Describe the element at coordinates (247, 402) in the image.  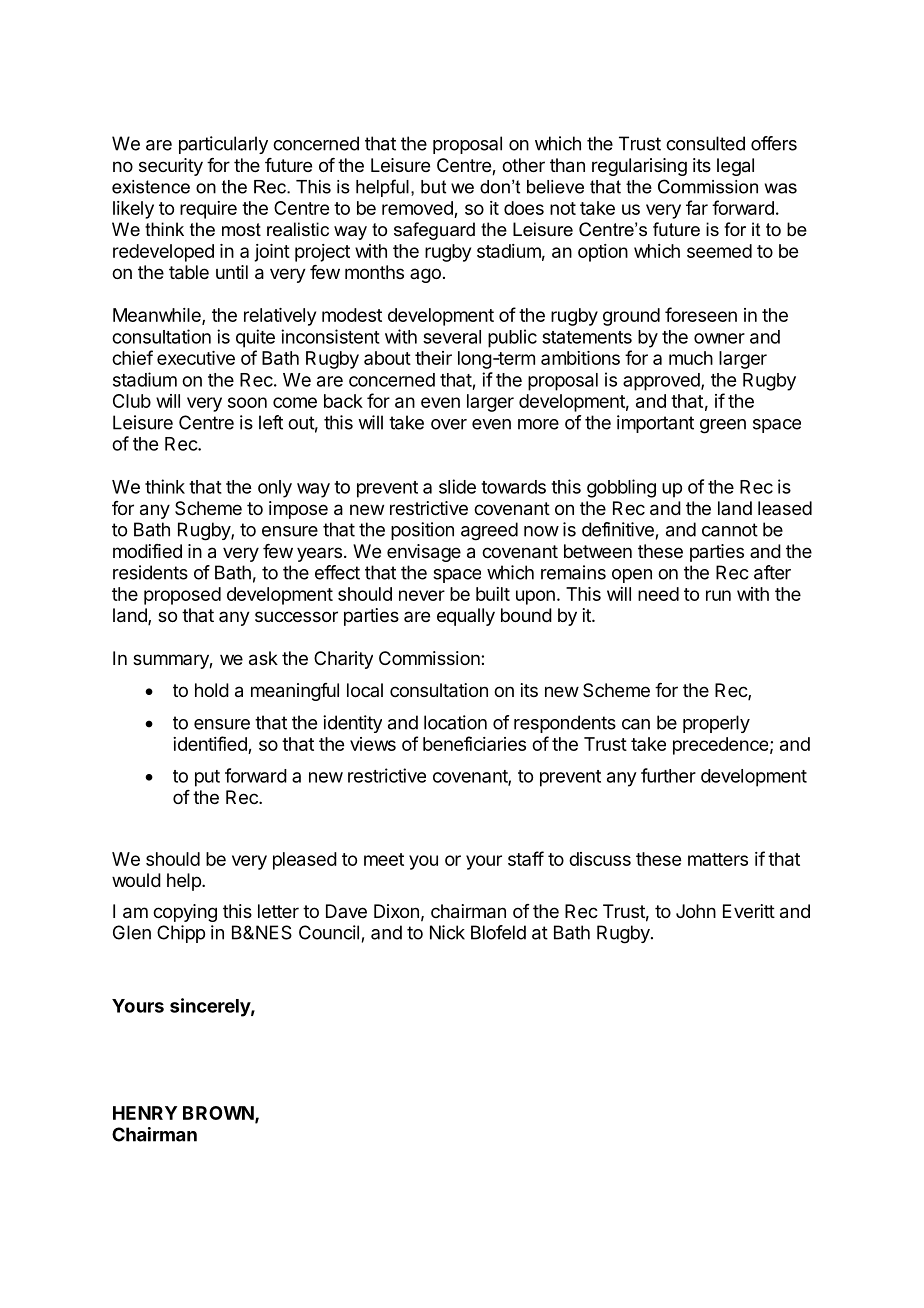
I see `soon` at that location.
